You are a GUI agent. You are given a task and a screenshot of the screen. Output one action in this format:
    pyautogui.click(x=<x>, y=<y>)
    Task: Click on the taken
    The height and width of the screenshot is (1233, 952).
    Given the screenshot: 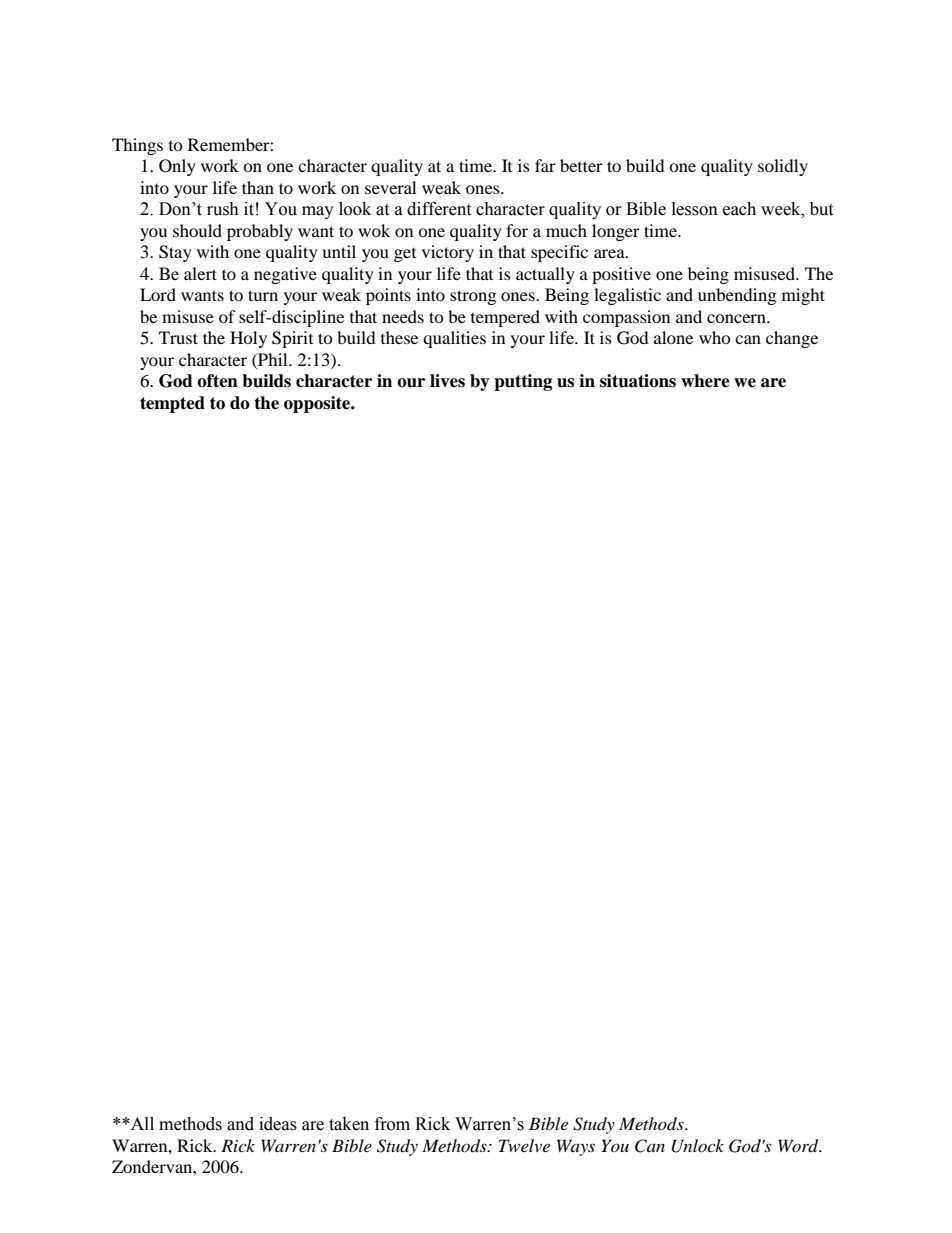 What is the action you would take?
    pyautogui.click(x=349, y=1124)
